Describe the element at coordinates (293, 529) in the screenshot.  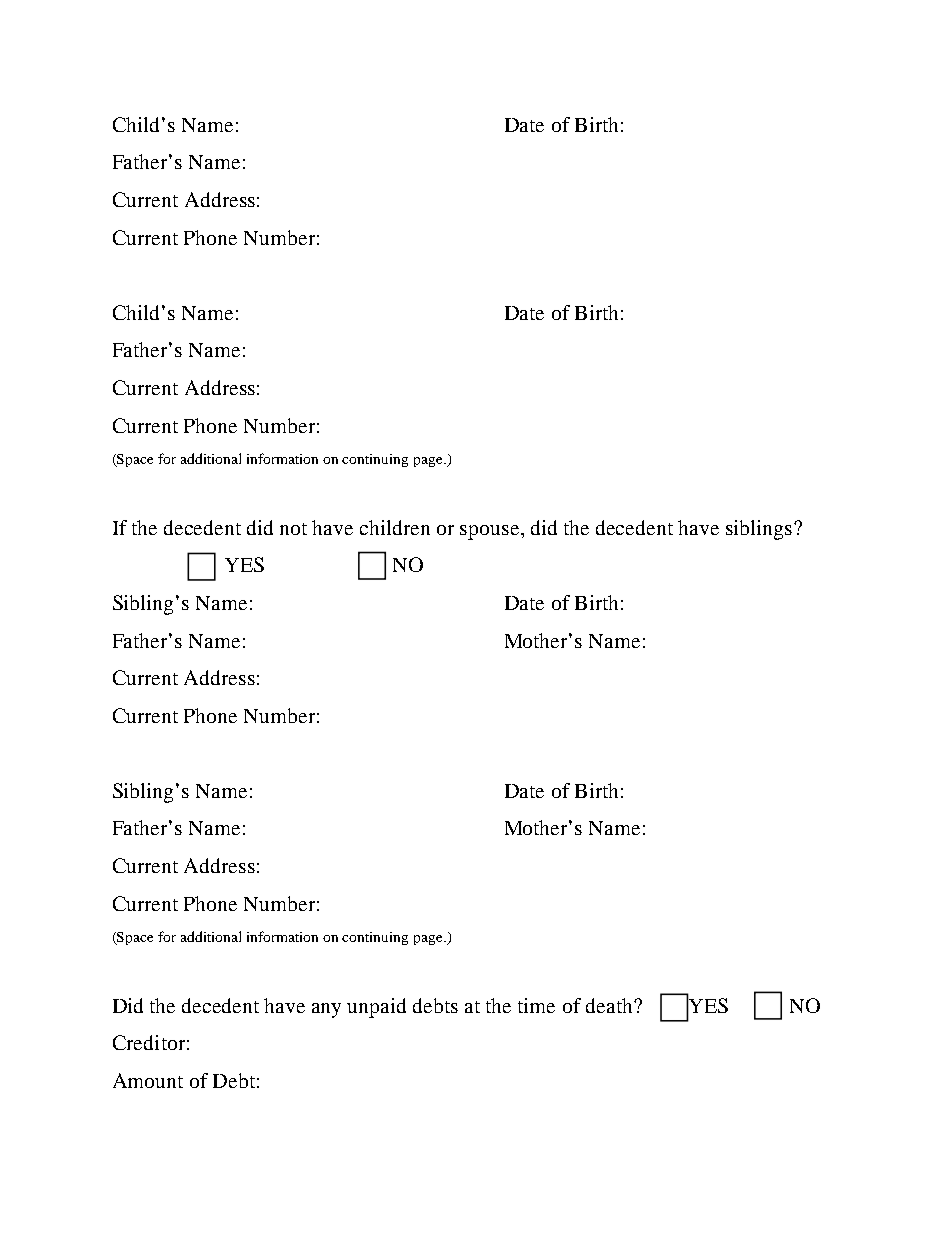
I see `not` at that location.
